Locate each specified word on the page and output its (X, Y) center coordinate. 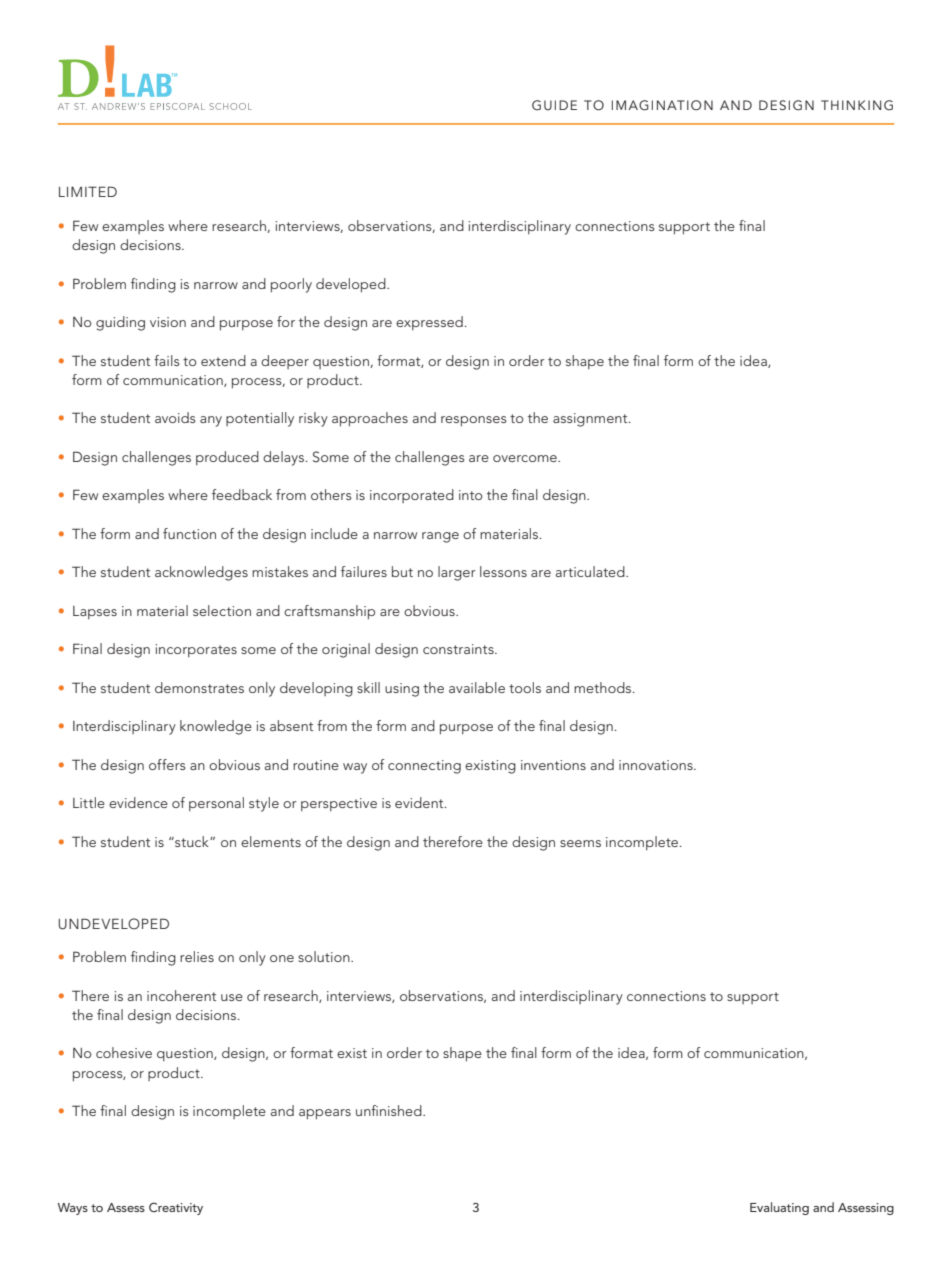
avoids (175, 417)
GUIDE (554, 105)
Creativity (176, 1208)
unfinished (390, 1110)
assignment (591, 420)
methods (604, 687)
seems (580, 843)
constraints (459, 649)
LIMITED (88, 191)
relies (197, 956)
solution (325, 956)
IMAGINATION (662, 105)
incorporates (196, 650)
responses (474, 421)
